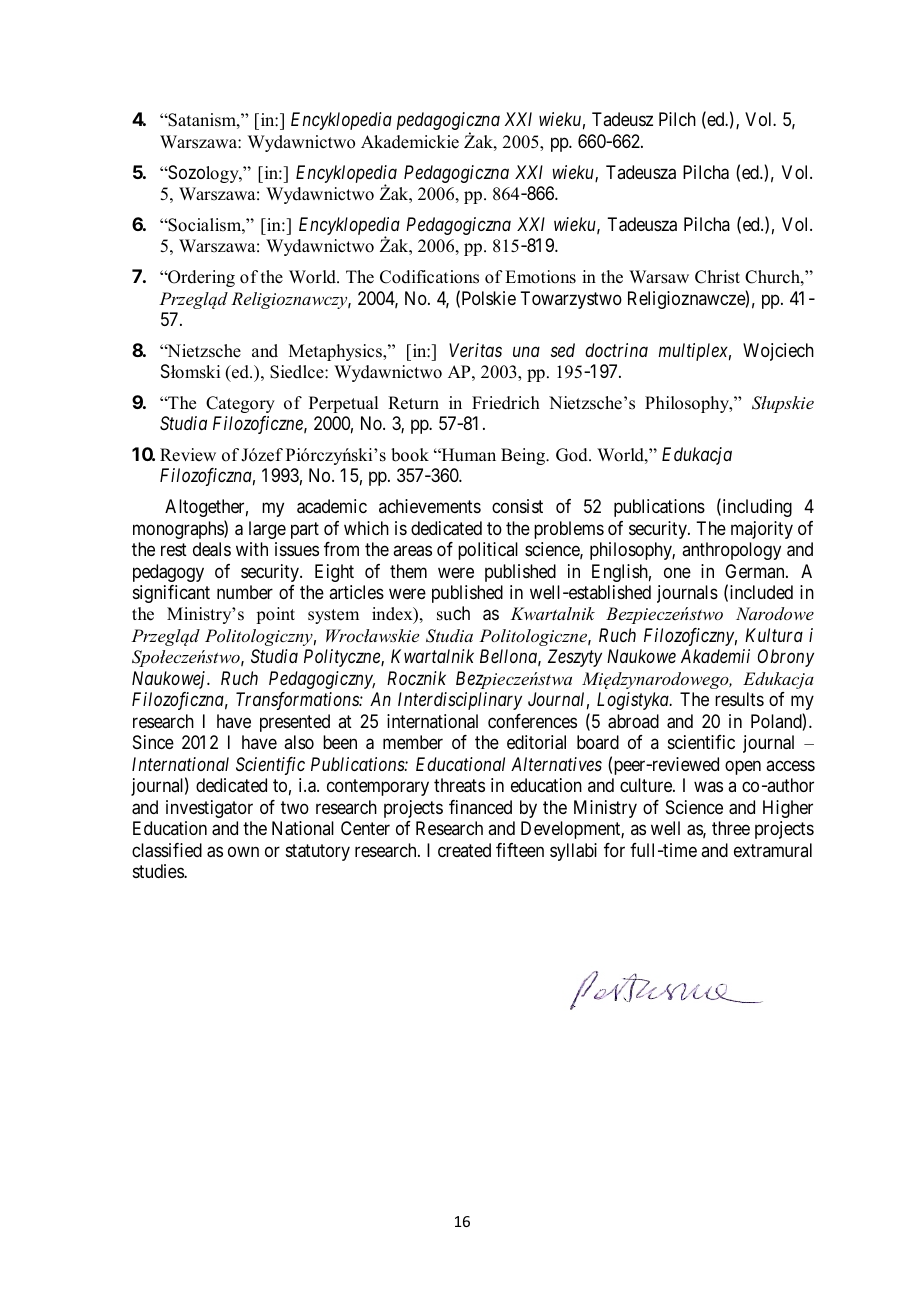 The width and height of the screenshot is (924, 1308). I want to click on Emotions, so click(540, 277).
